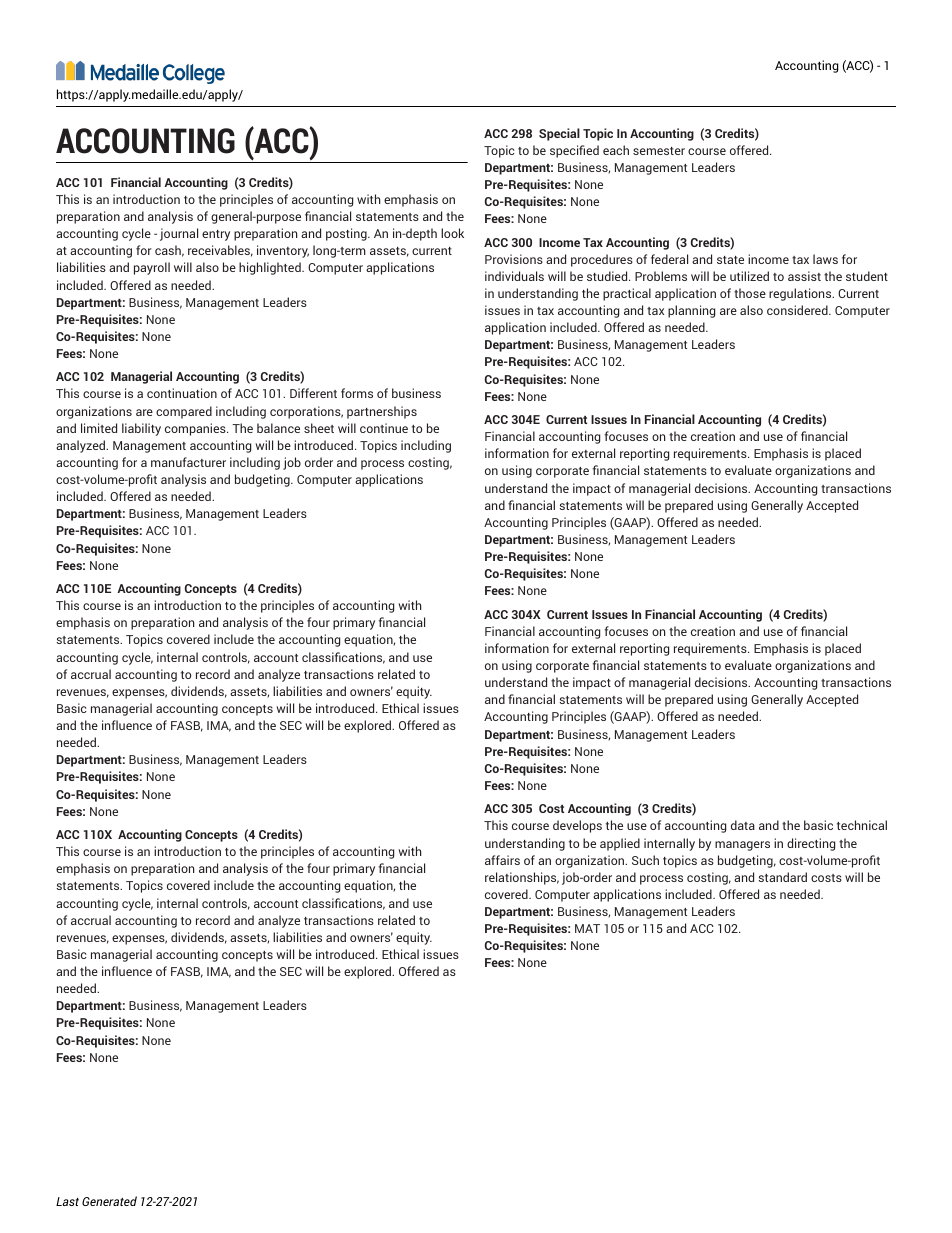  I want to click on Generated, so click(109, 1201).
